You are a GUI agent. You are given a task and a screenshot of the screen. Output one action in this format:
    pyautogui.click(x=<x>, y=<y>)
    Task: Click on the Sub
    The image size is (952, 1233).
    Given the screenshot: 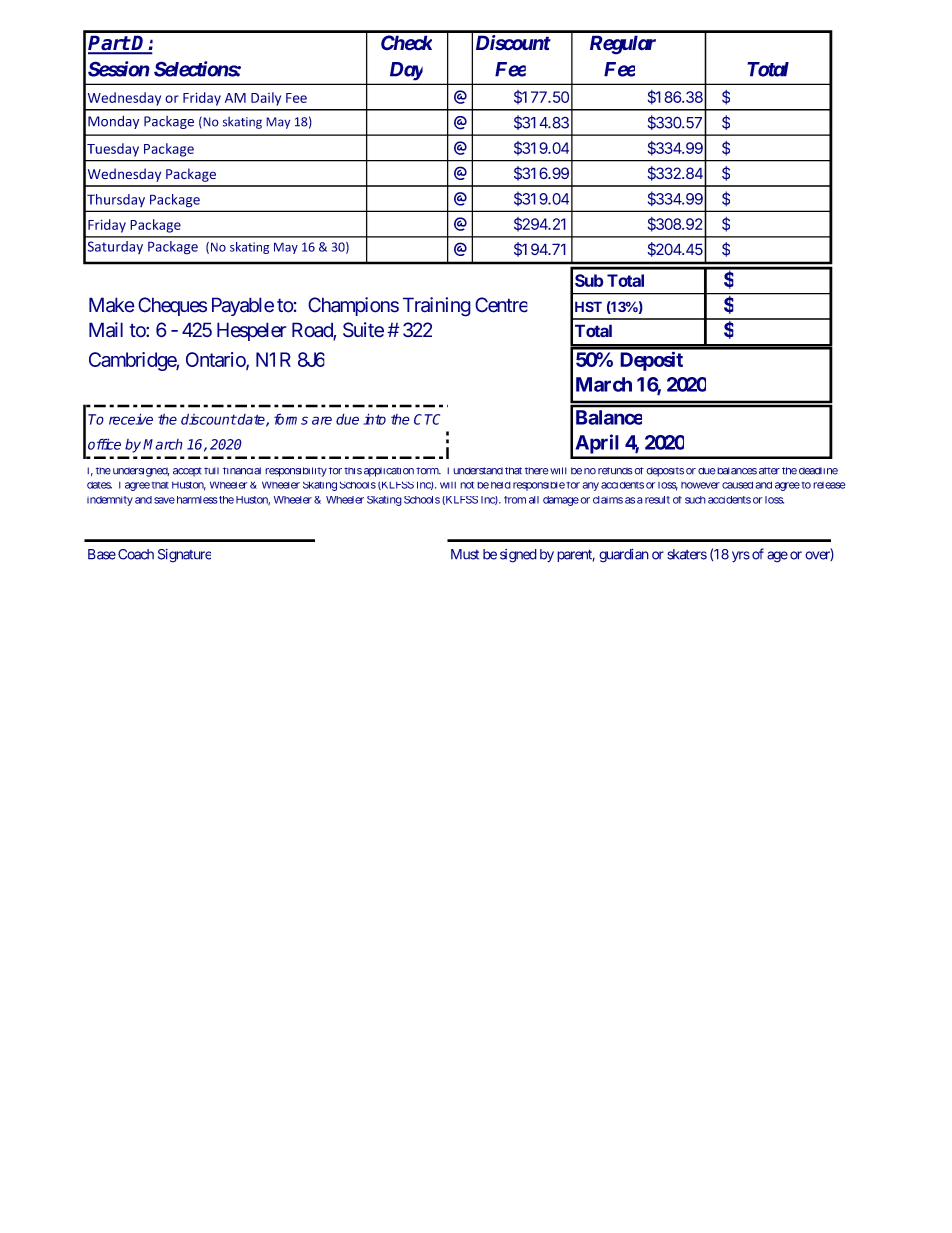 What is the action you would take?
    pyautogui.click(x=589, y=280)
